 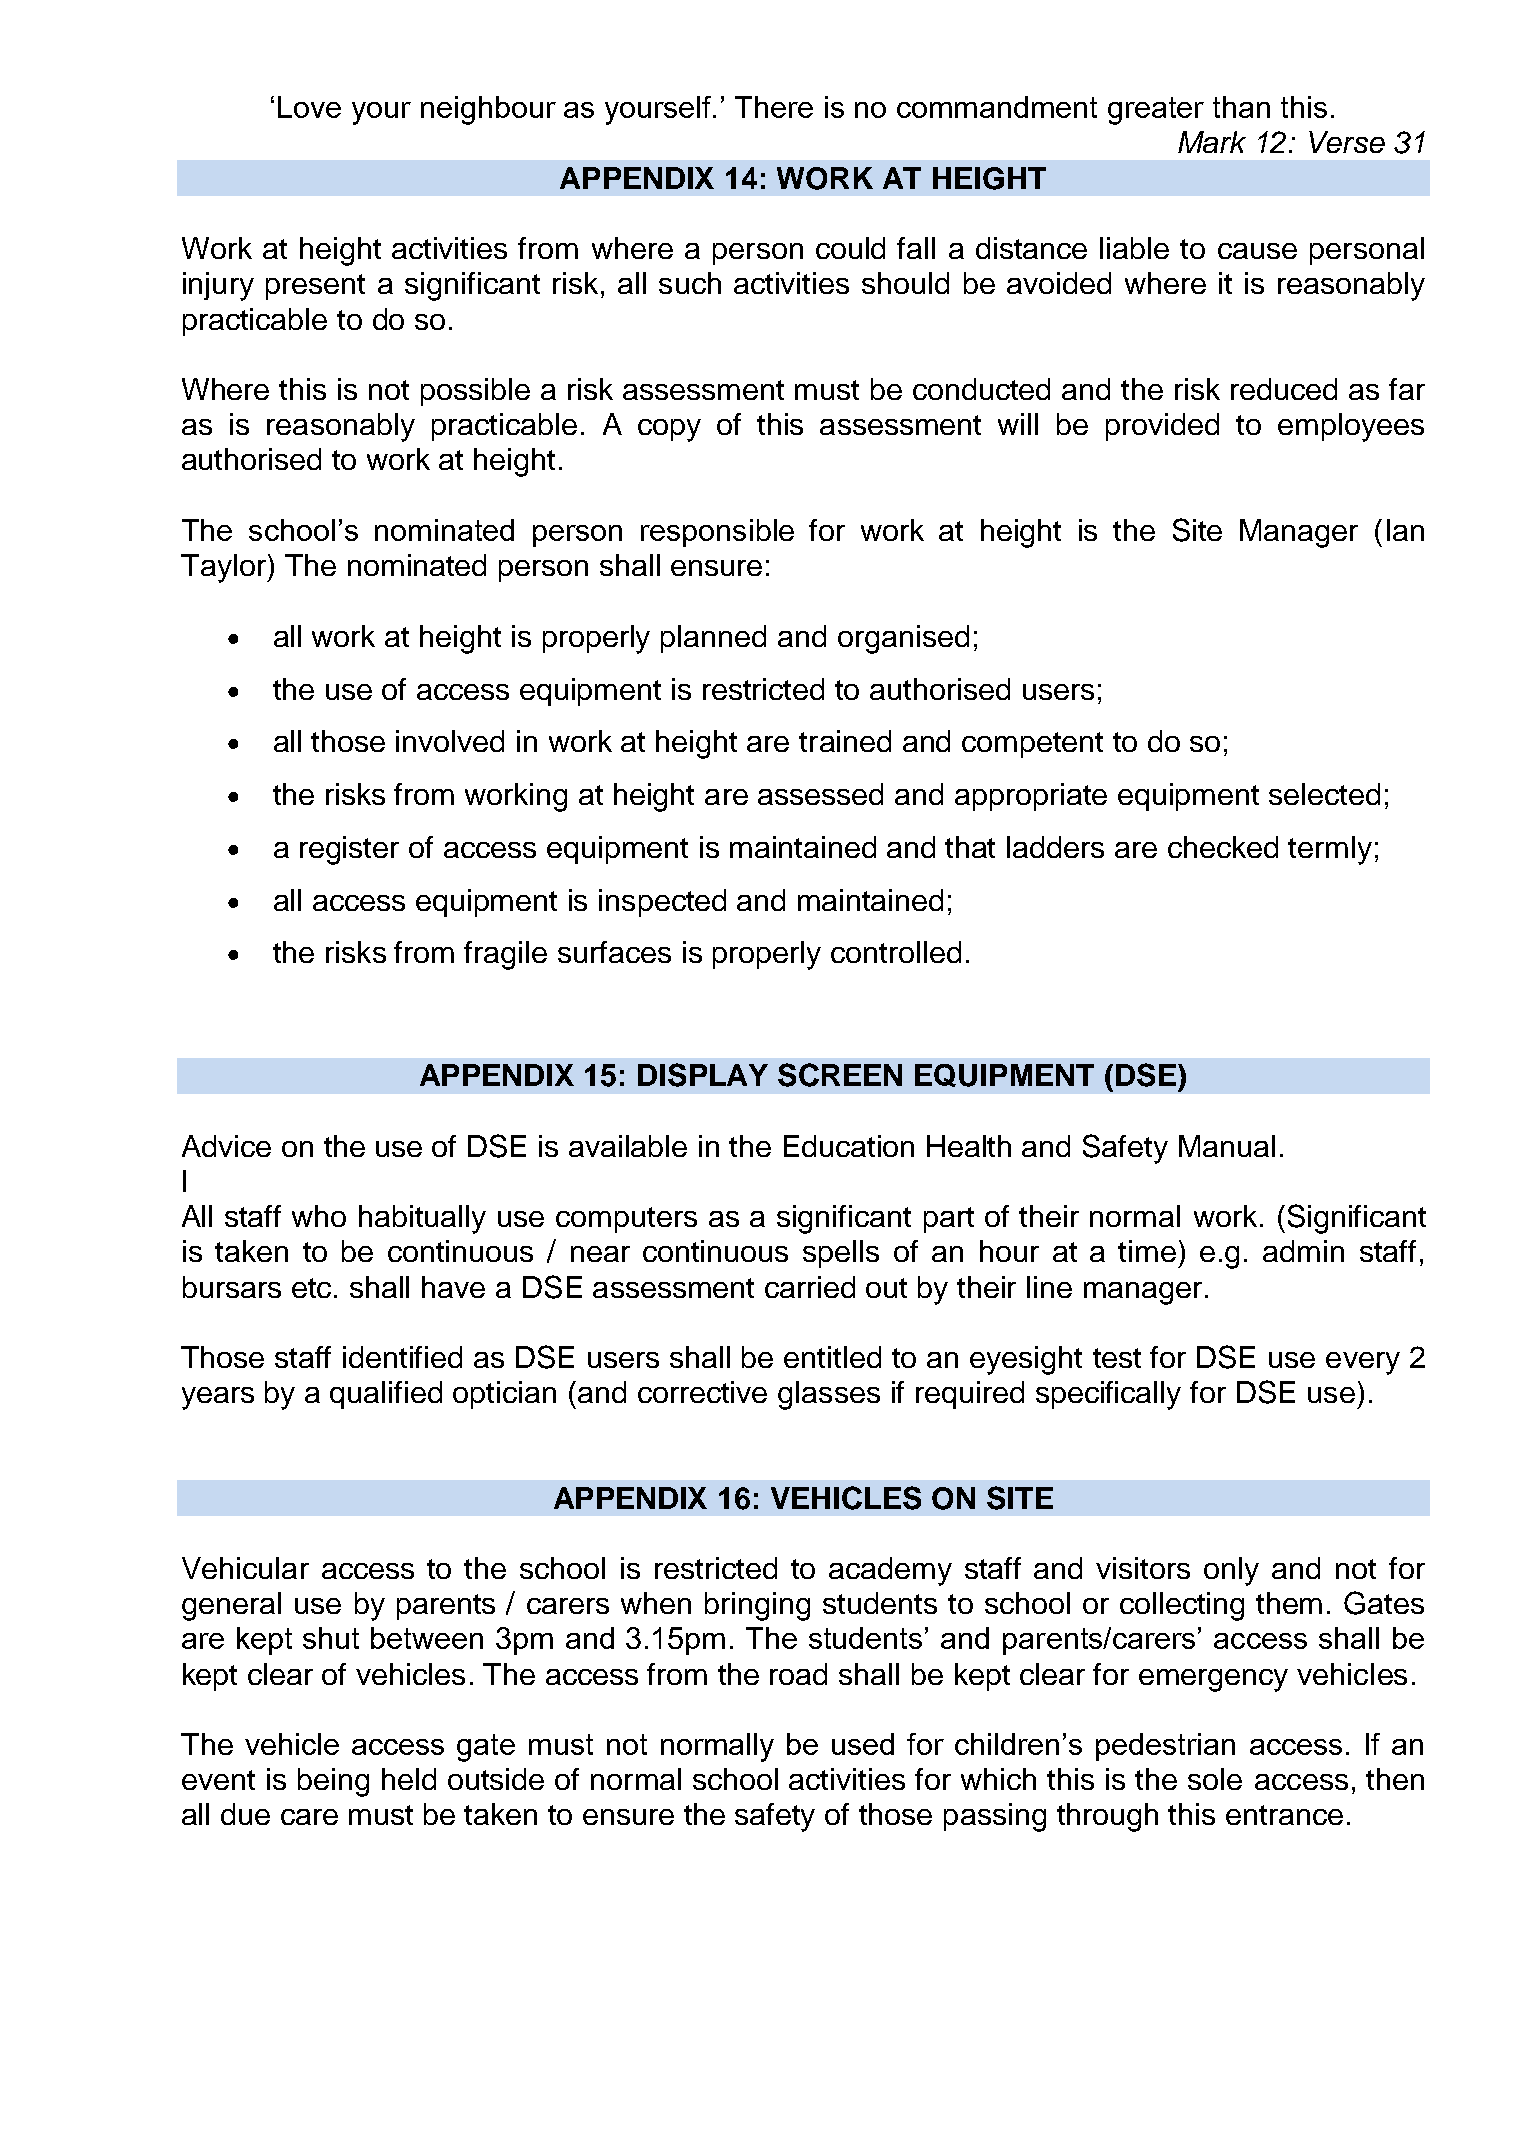 What do you see at coordinates (774, 107) in the document?
I see `There` at bounding box center [774, 107].
